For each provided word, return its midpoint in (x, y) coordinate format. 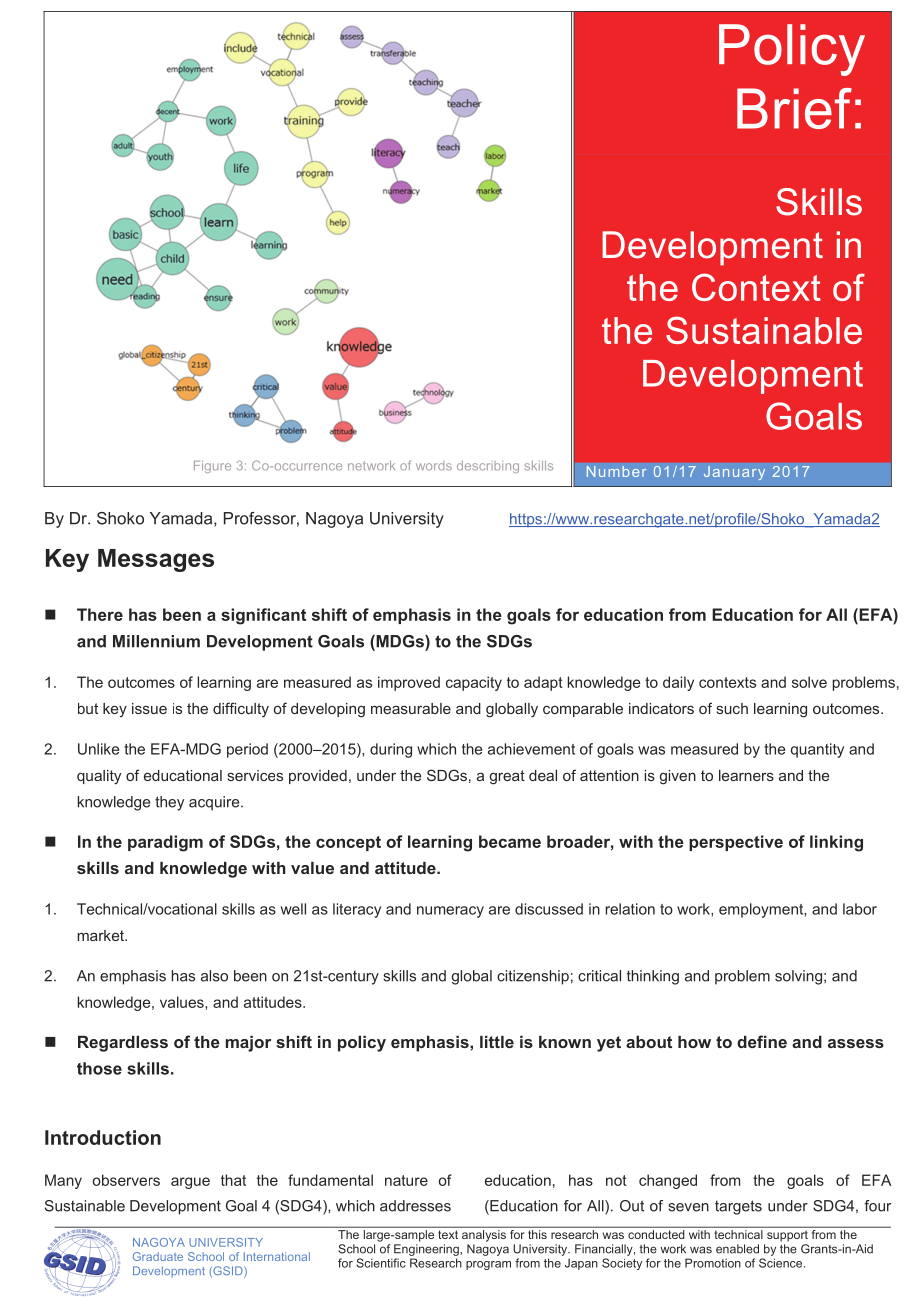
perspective (736, 843)
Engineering (427, 1250)
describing (488, 467)
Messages (156, 560)
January (734, 473)
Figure (212, 467)
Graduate (158, 1256)
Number (617, 471)
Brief (794, 108)
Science (782, 1263)
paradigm (165, 843)
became (510, 841)
